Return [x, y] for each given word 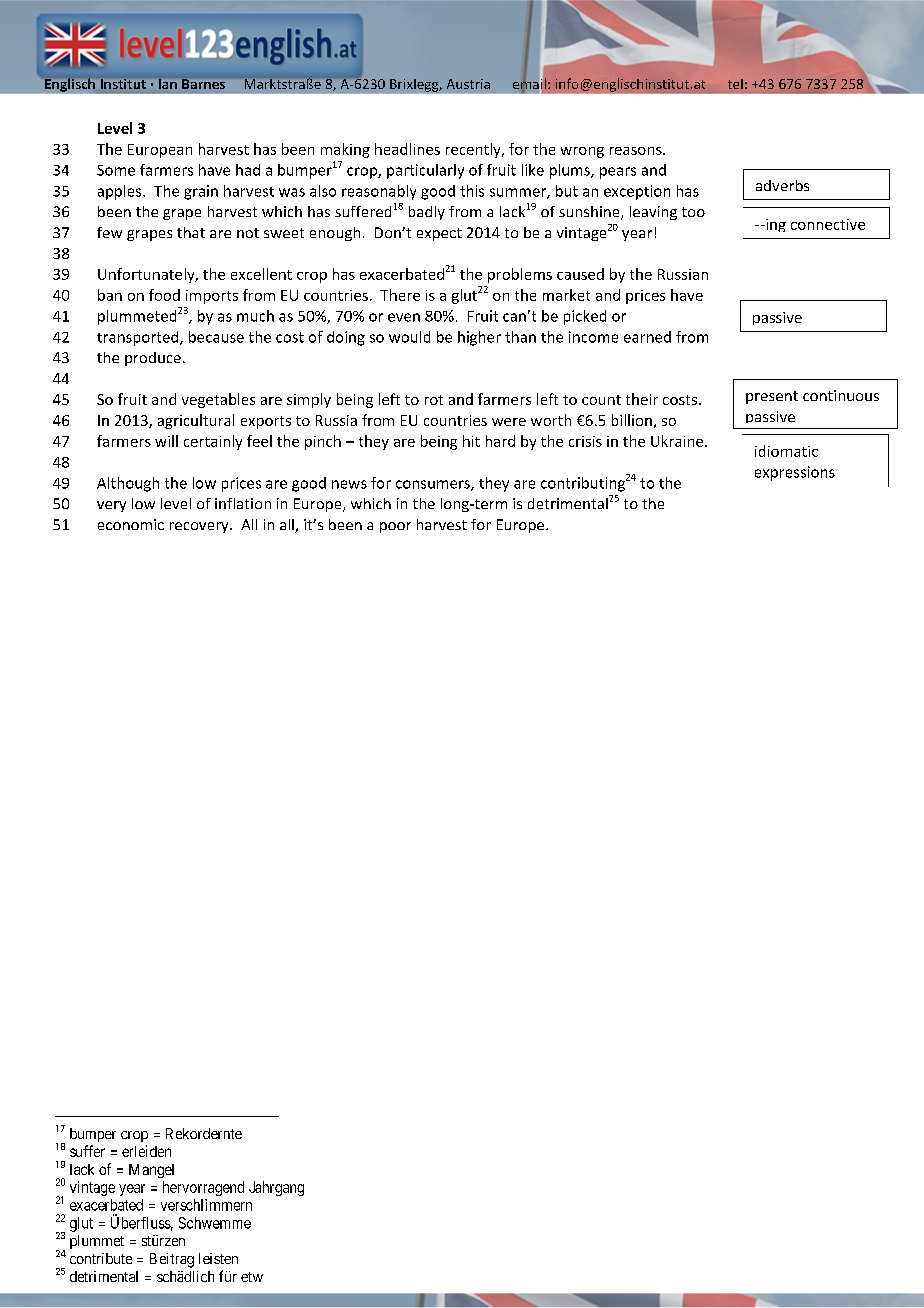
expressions [795, 473]
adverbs [782, 185]
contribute [101, 1258]
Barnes [203, 84]
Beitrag [172, 1260]
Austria [468, 84]
